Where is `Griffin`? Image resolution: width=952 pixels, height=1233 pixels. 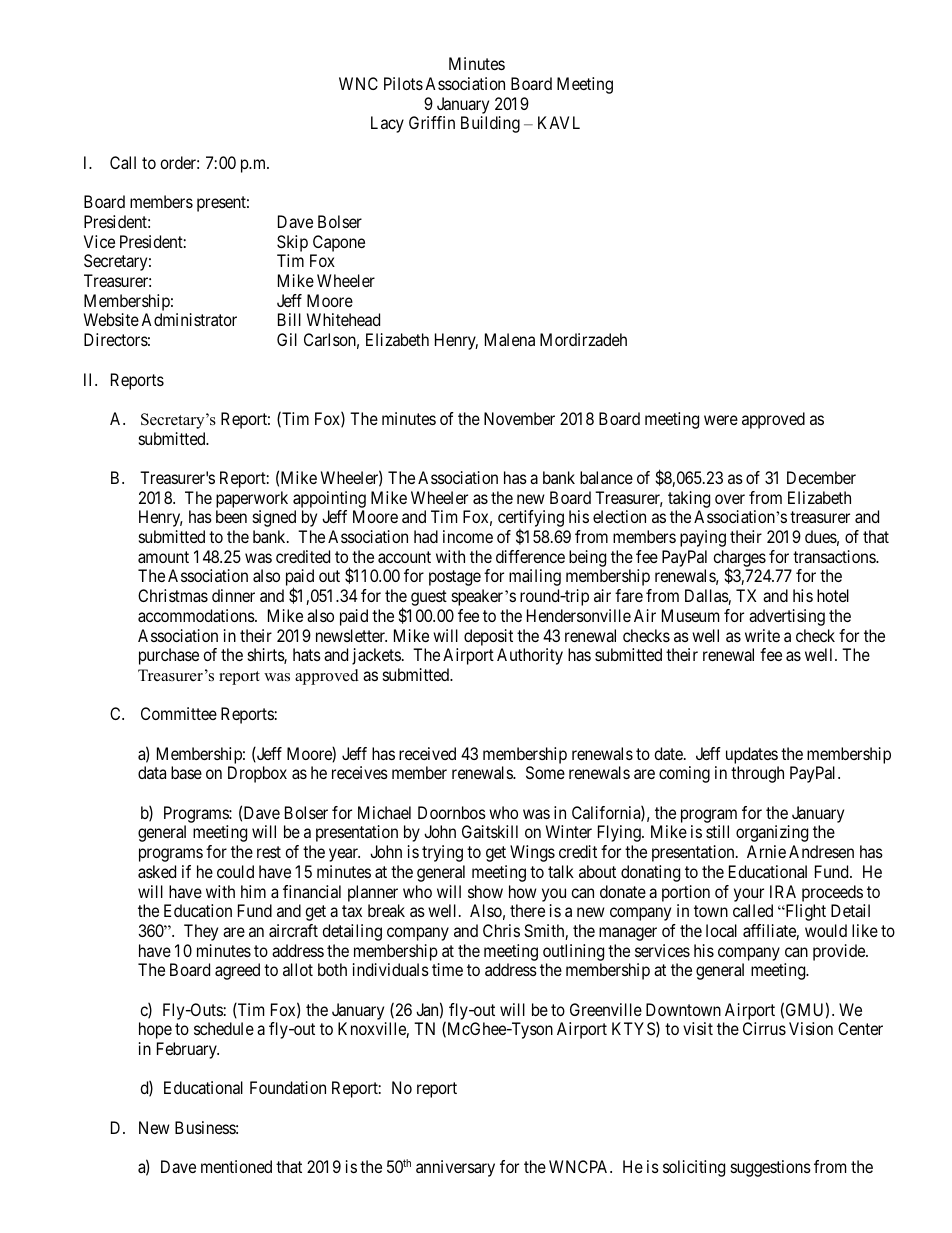
Griffin is located at coordinates (432, 122).
